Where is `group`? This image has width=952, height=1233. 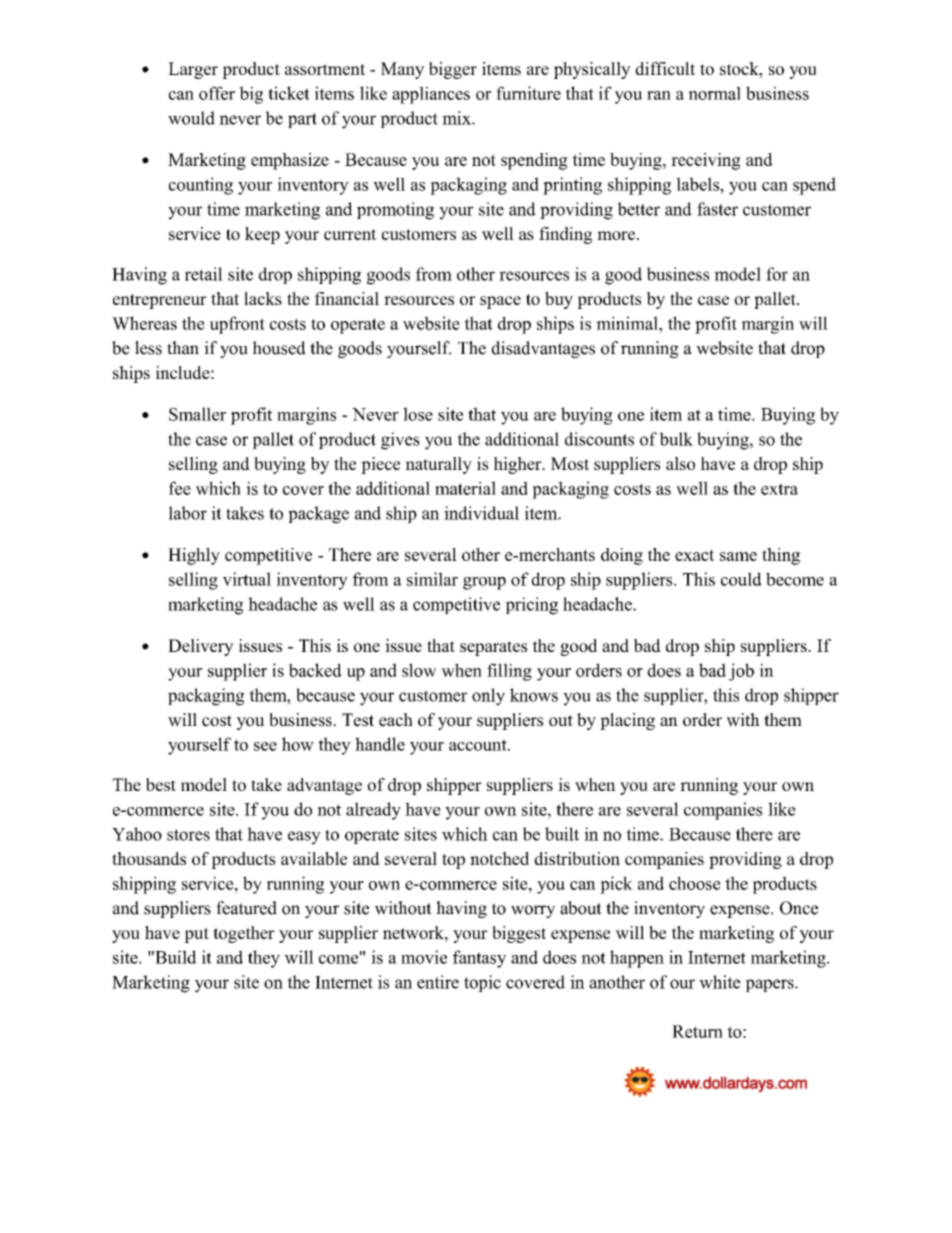 group is located at coordinates (484, 583).
